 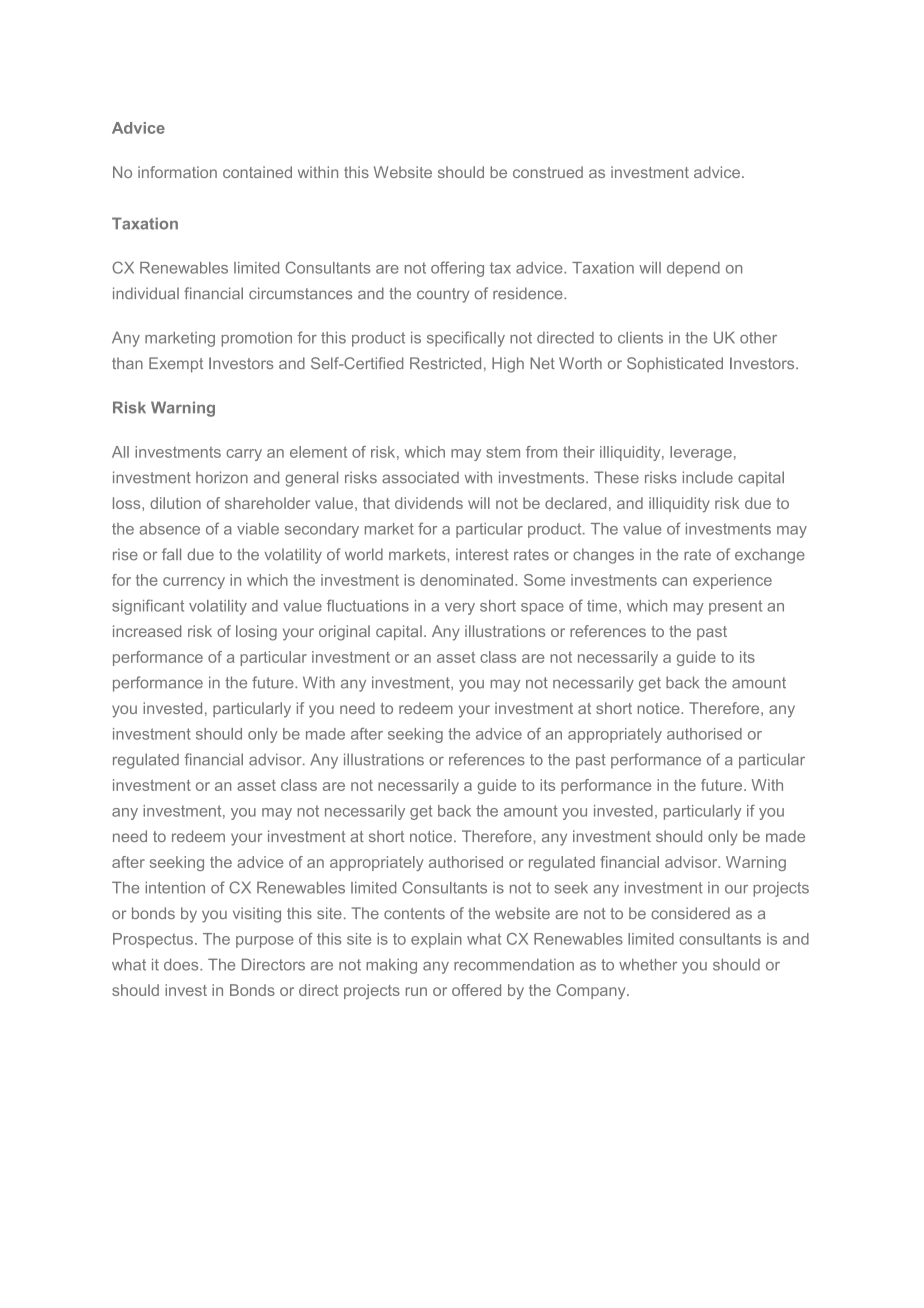 What do you see at coordinates (548, 172) in the document?
I see `construed` at bounding box center [548, 172].
